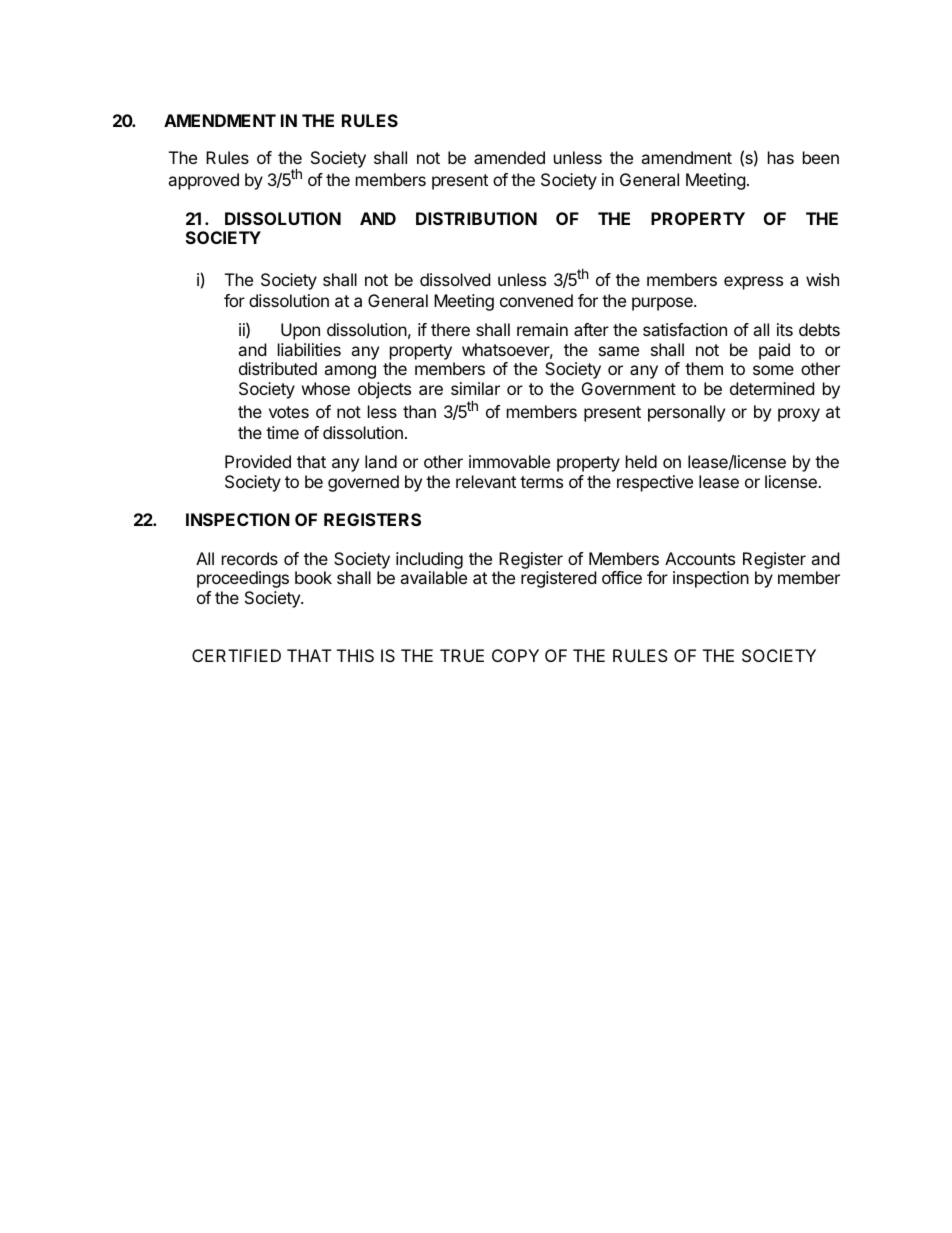 Image resolution: width=952 pixels, height=1233 pixels. What do you see at coordinates (541, 482) in the screenshot?
I see `terms` at bounding box center [541, 482].
